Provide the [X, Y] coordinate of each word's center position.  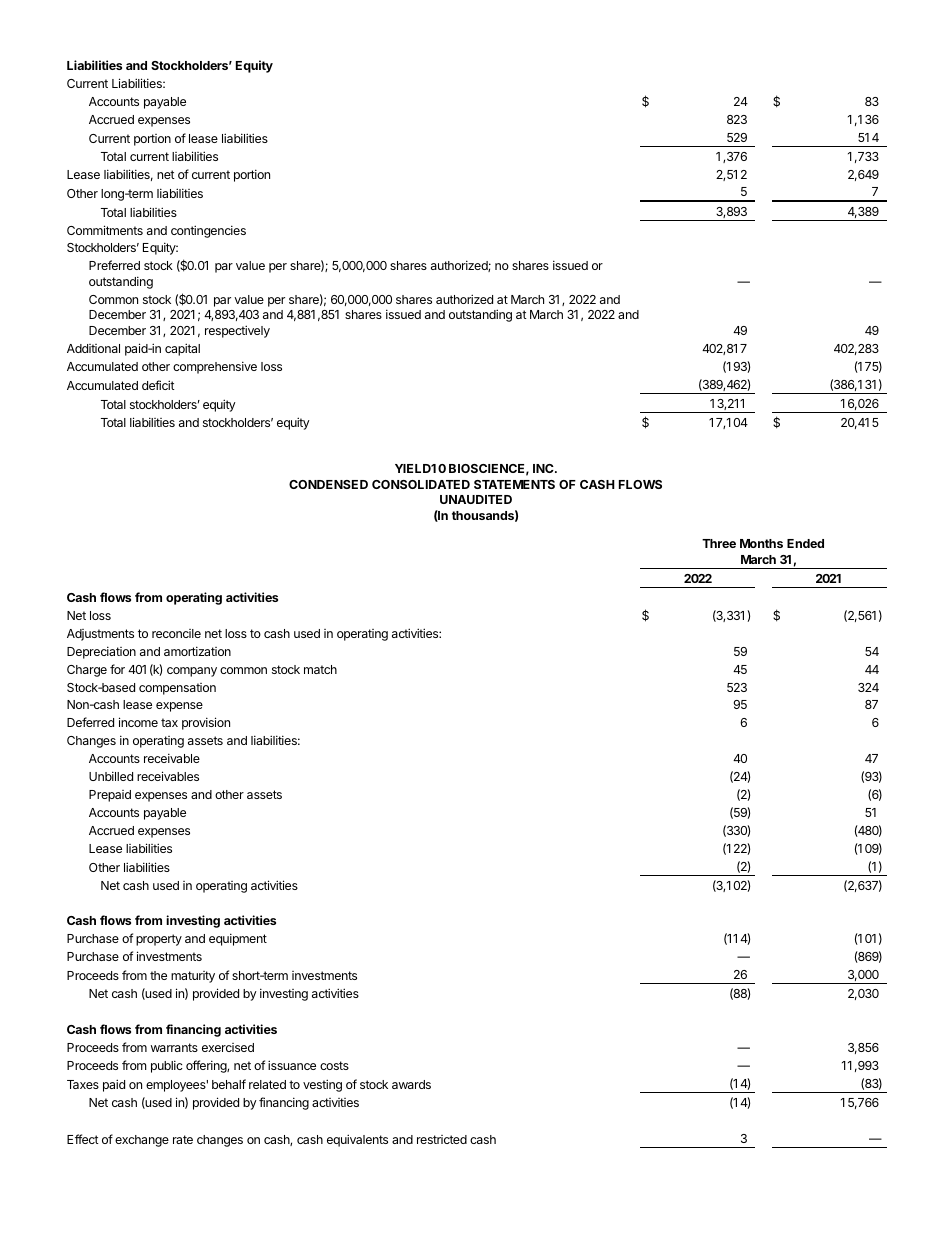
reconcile [176, 633]
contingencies [208, 231]
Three [719, 543]
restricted [442, 1139]
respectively [237, 331]
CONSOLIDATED [421, 484]
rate [183, 1139]
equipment [238, 939]
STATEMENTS [514, 484]
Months [761, 543]
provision [206, 723]
